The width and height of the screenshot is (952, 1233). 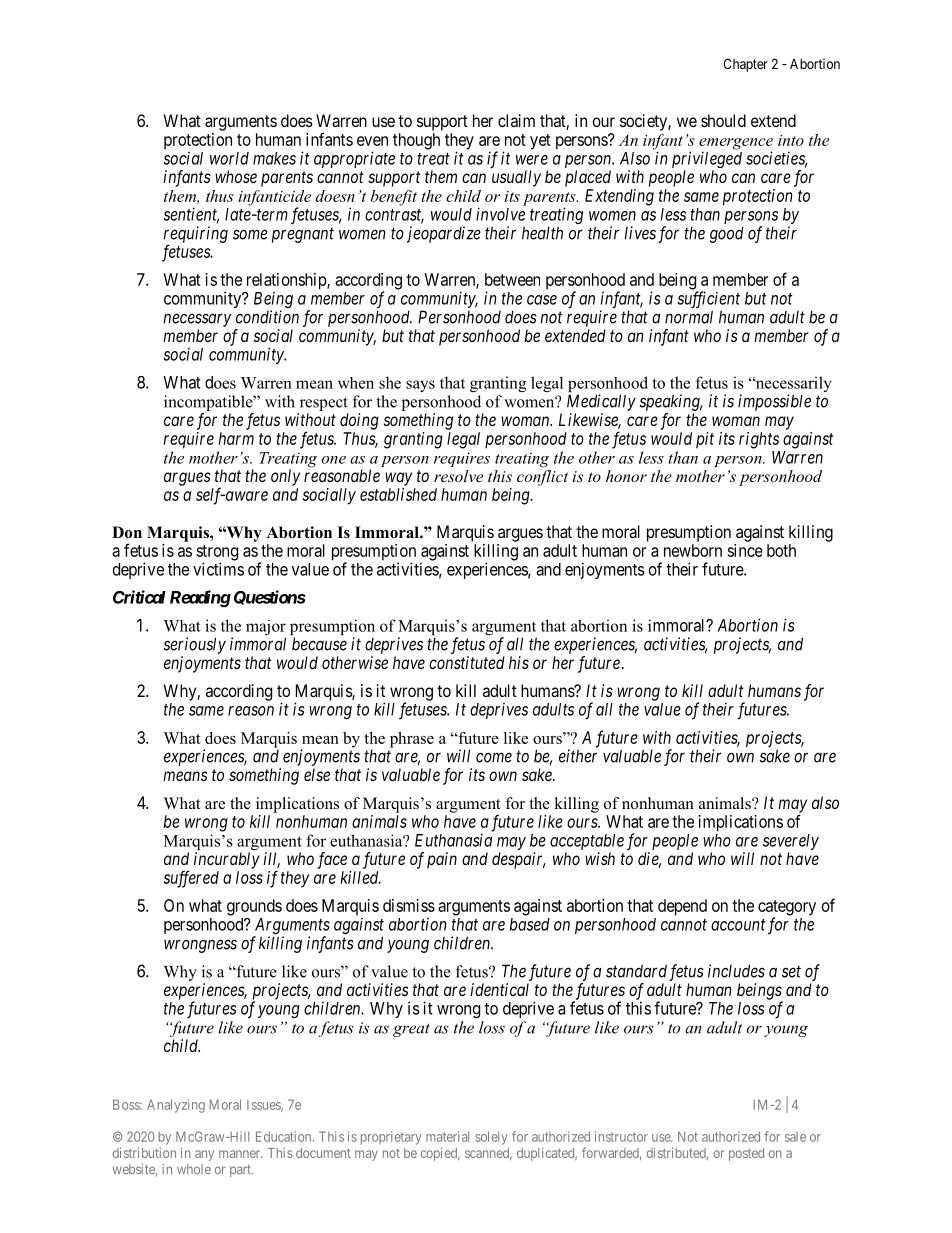 I want to click on material, so click(x=447, y=1136).
